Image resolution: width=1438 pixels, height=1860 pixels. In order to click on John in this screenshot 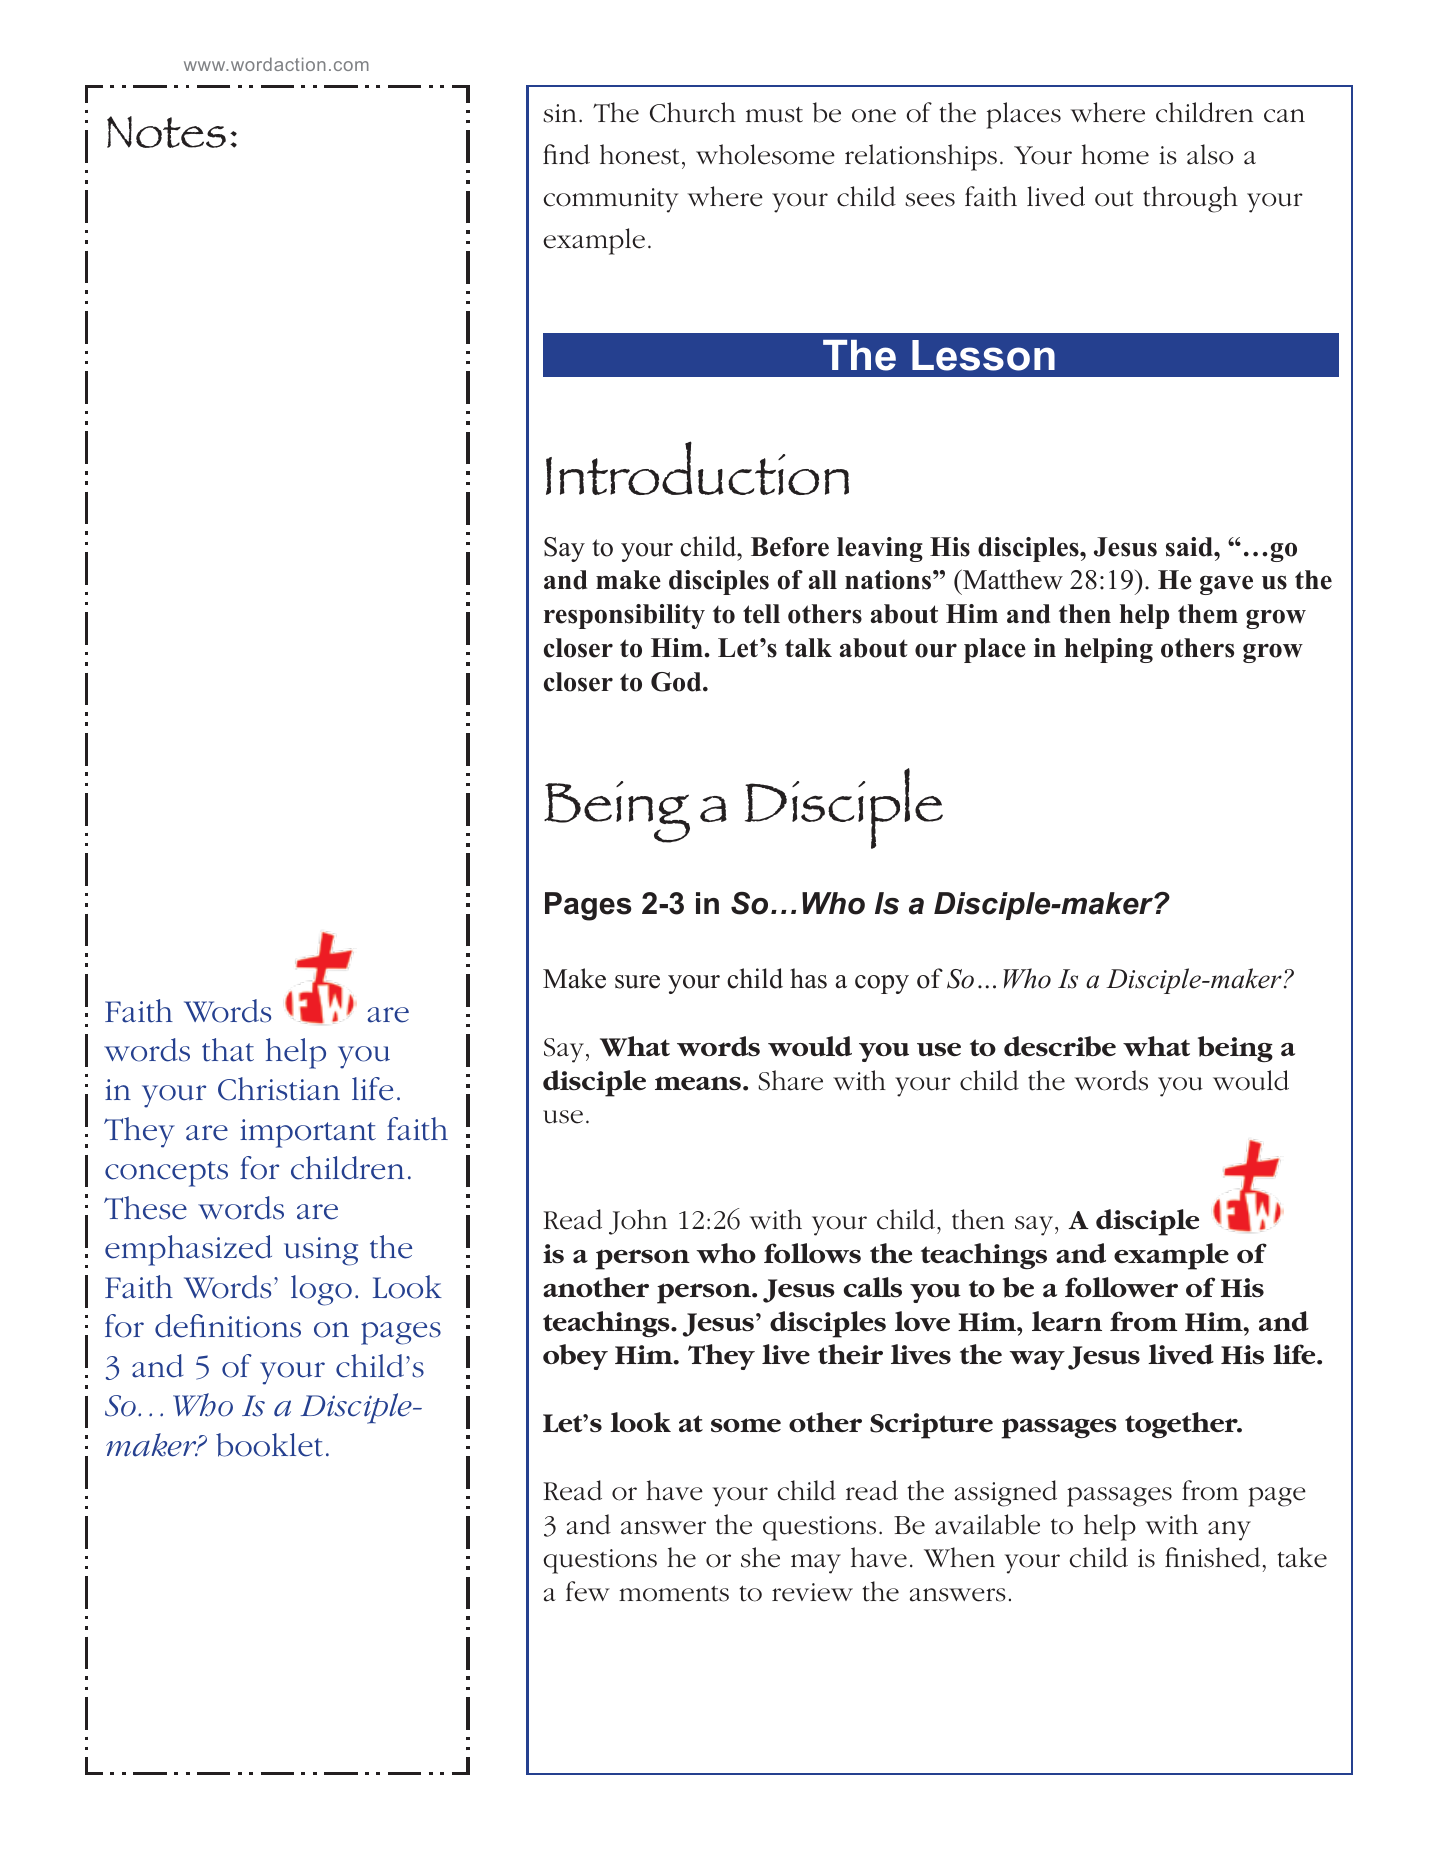, I will do `click(638, 1222)`.
